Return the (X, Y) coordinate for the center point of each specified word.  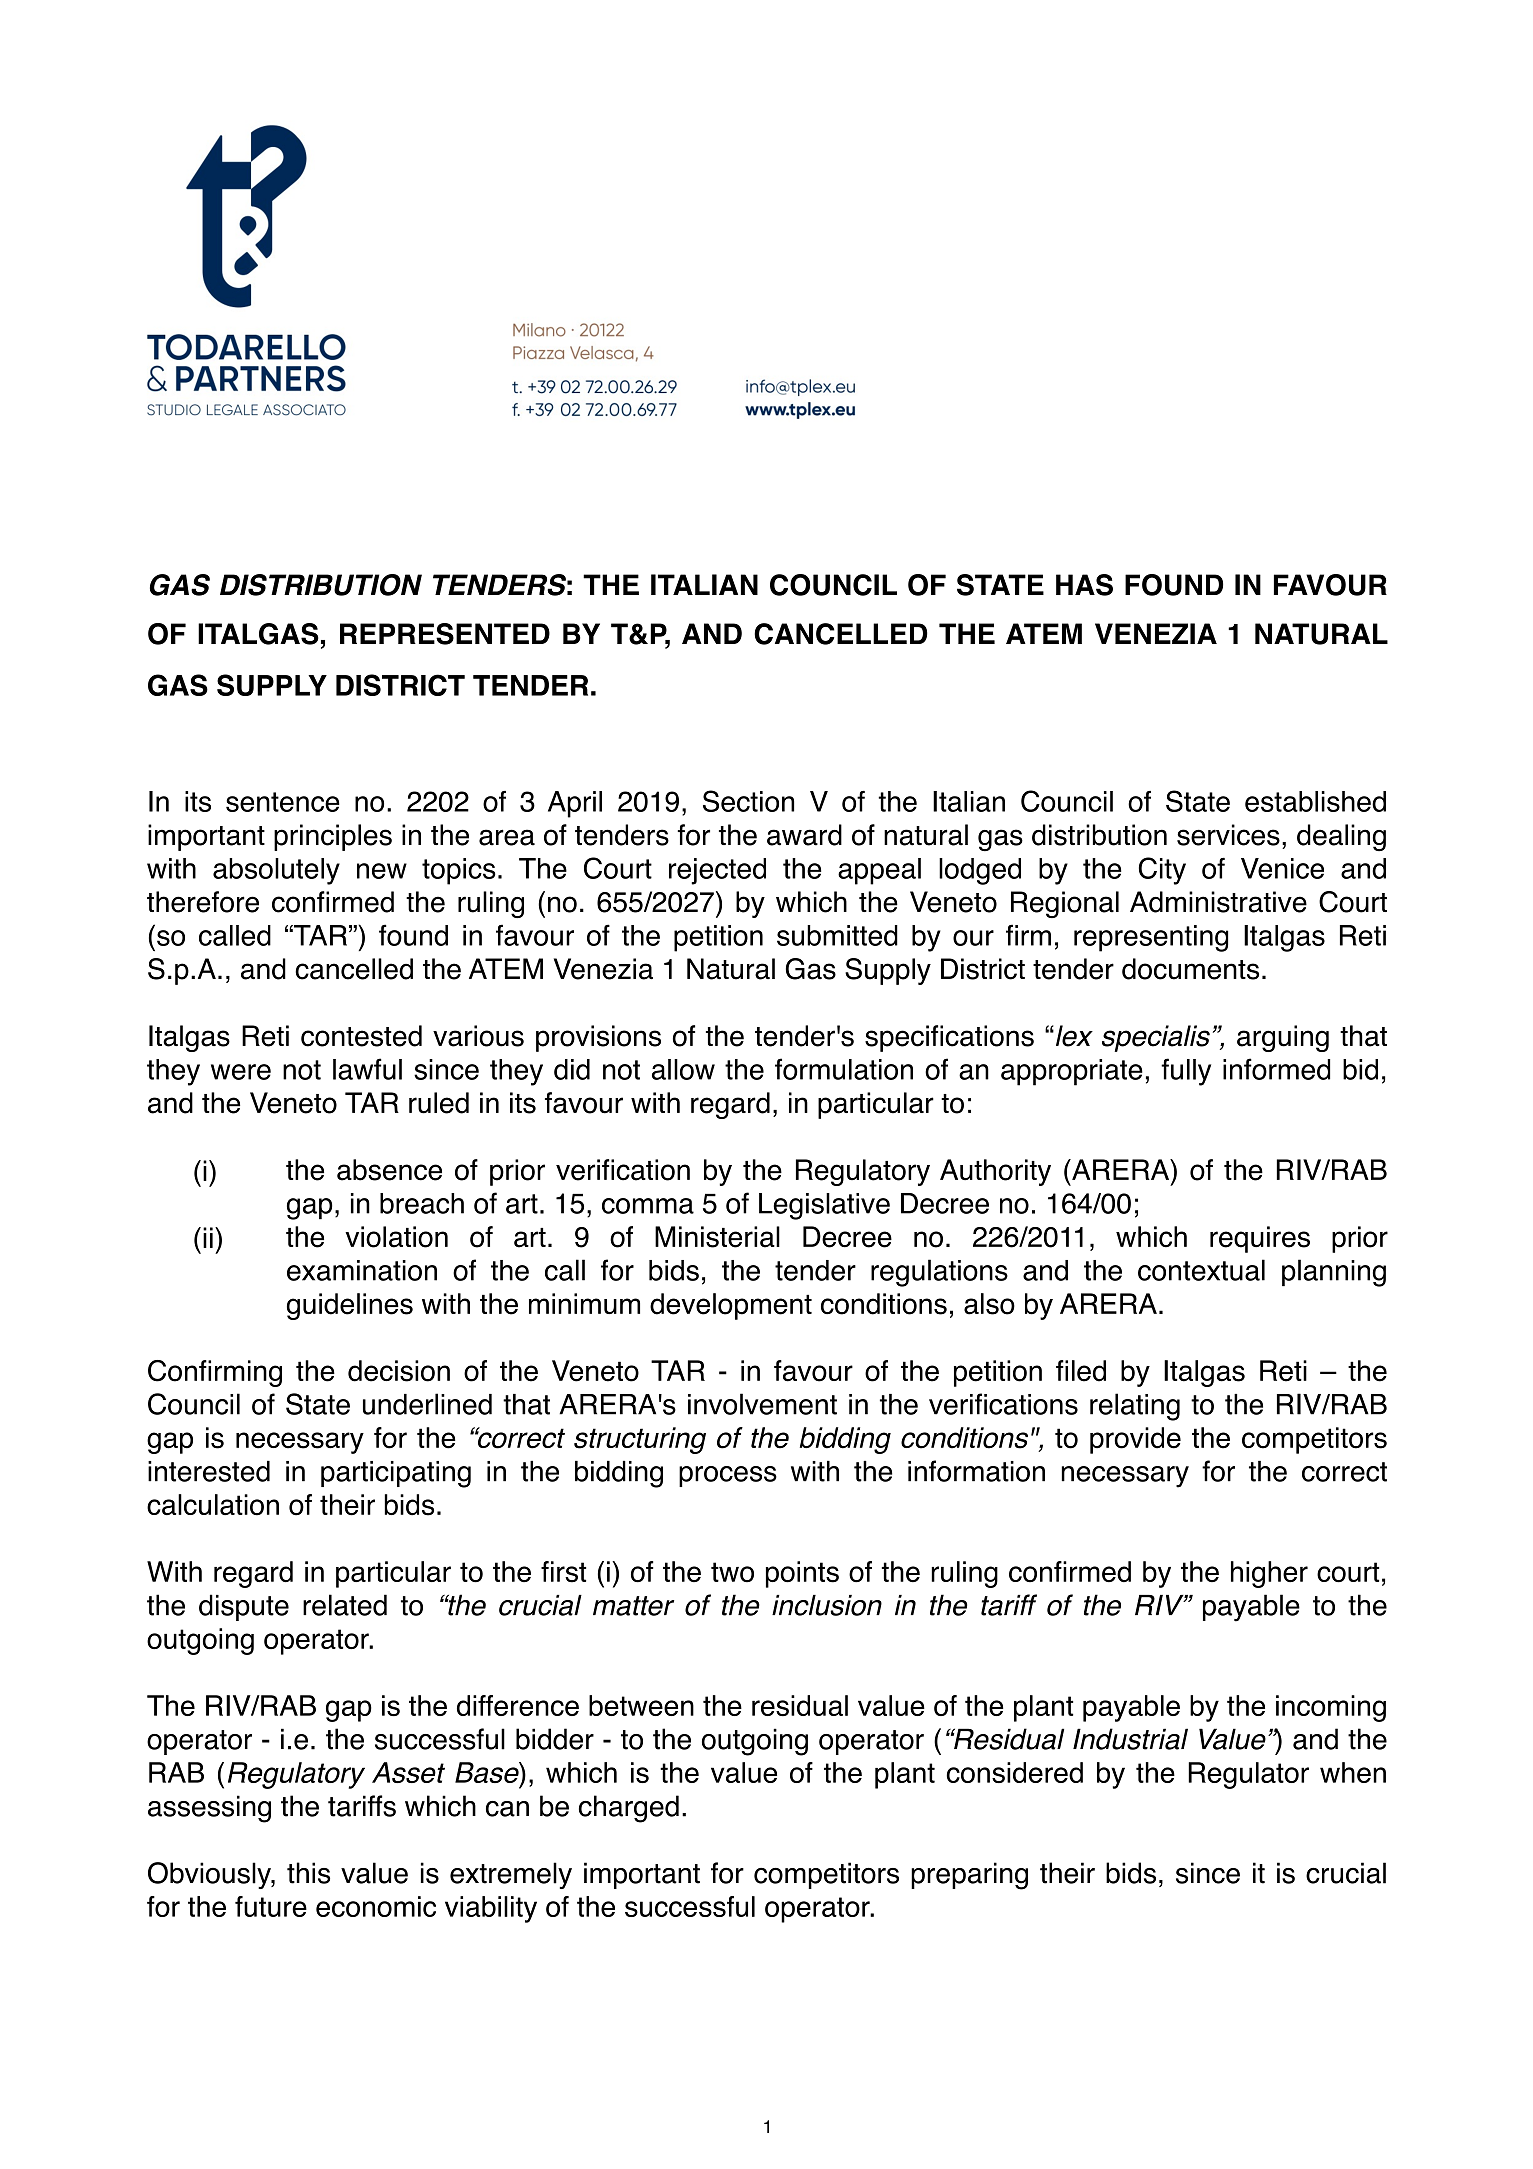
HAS (1084, 585)
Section (748, 801)
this (308, 1873)
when (1353, 1772)
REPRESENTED (445, 634)
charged (629, 1809)
